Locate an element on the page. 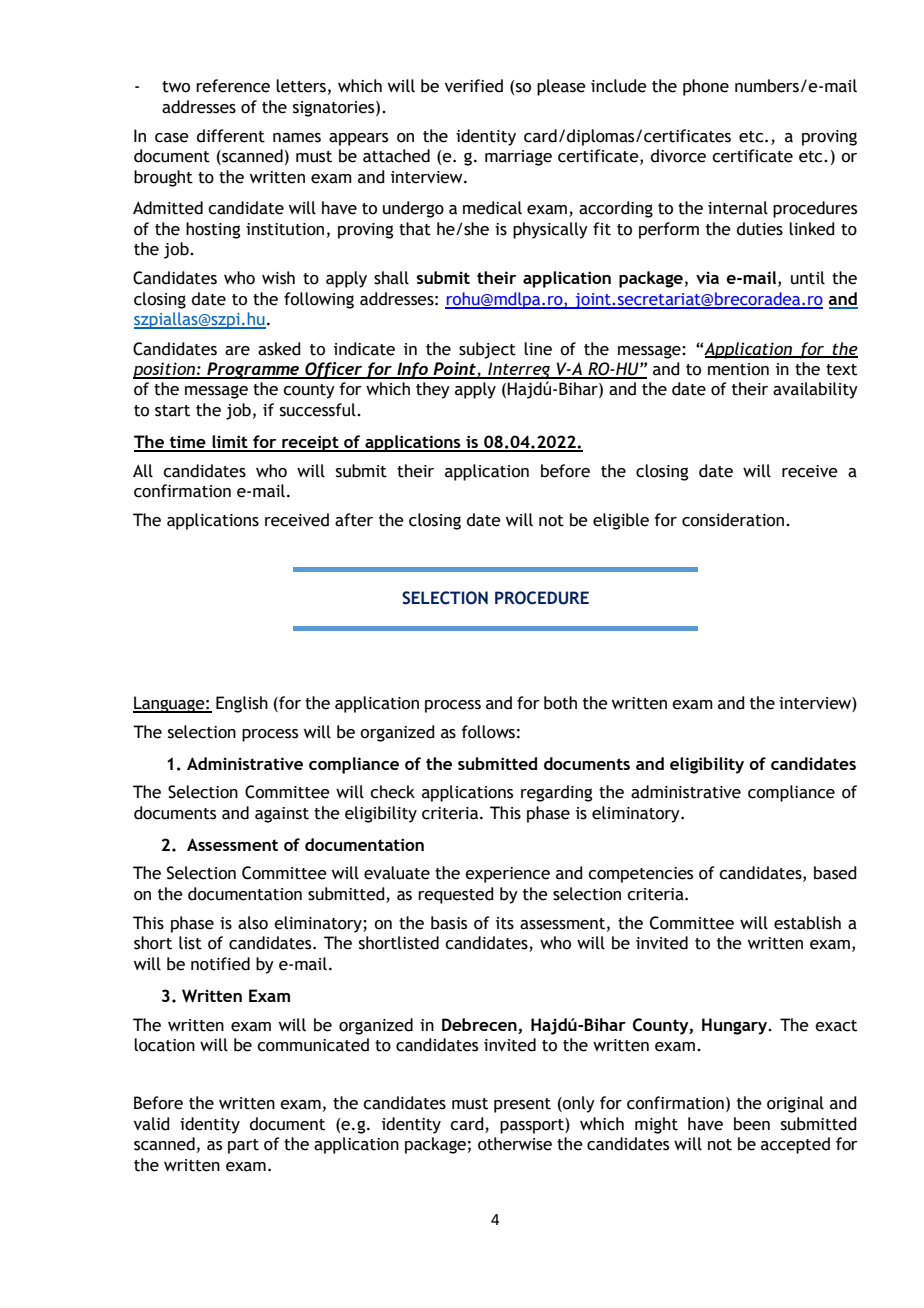 The image size is (924, 1308). part is located at coordinates (243, 1146).
